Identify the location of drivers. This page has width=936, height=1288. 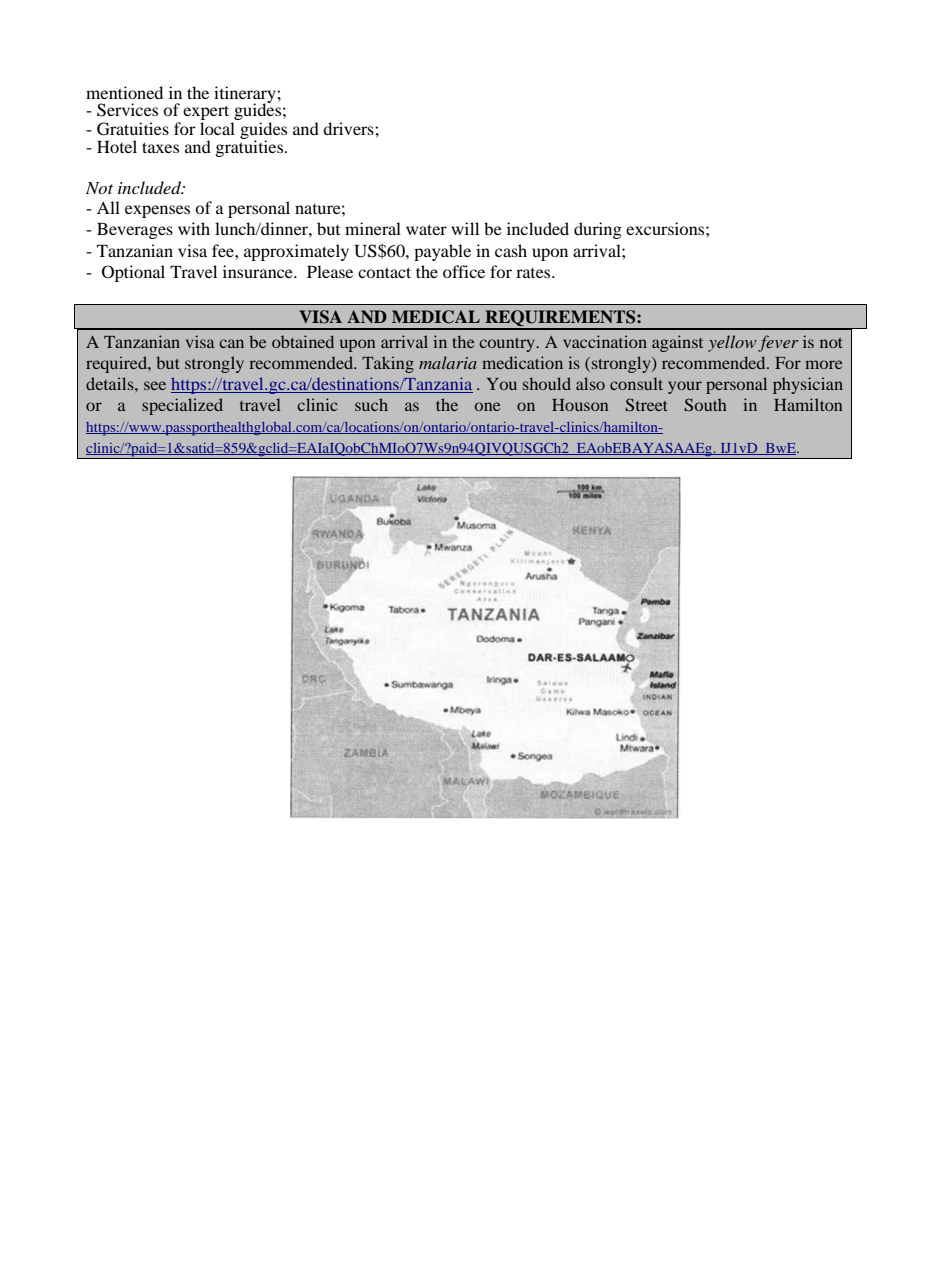
(349, 128).
